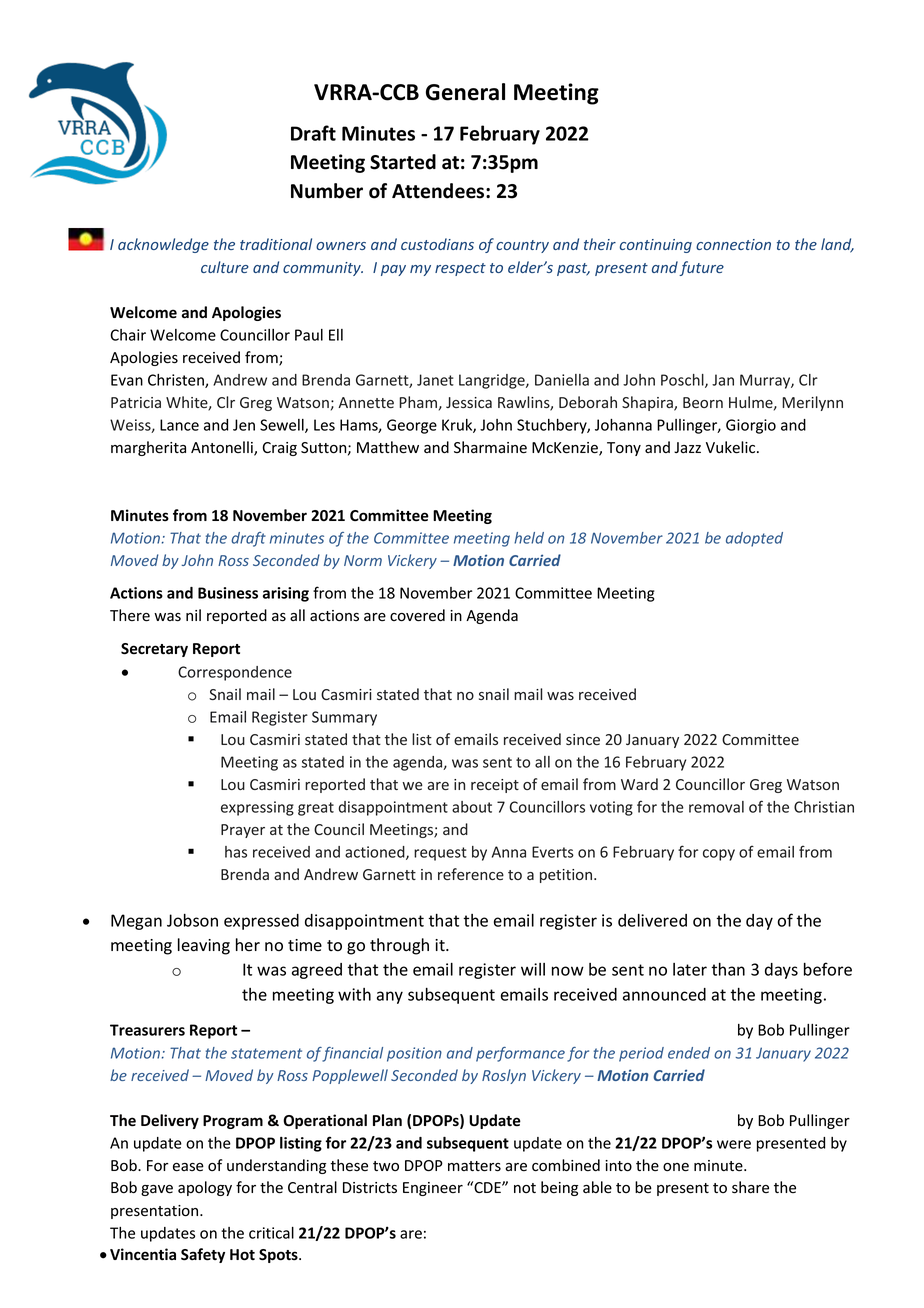  I want to click on connection, so click(733, 244).
